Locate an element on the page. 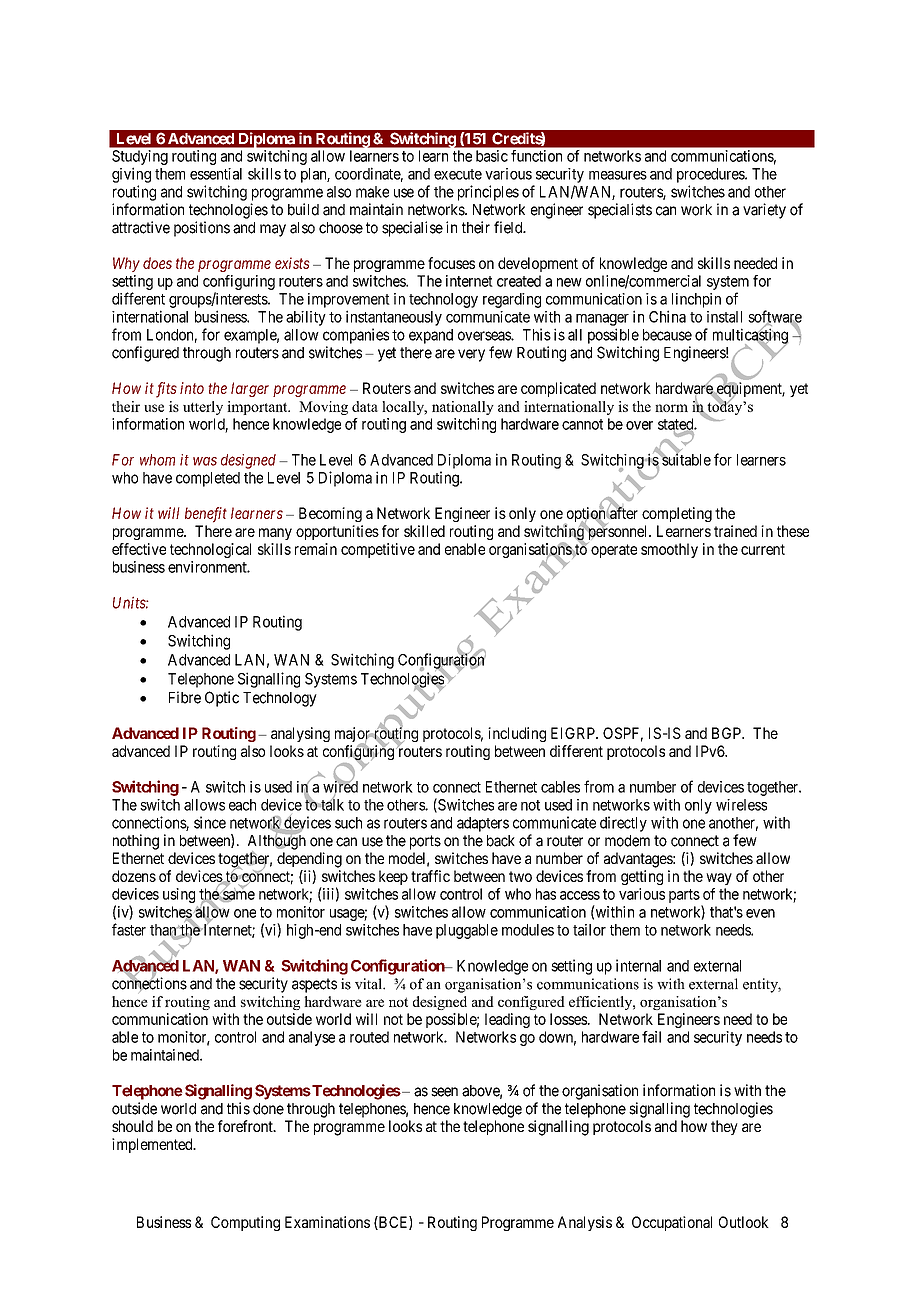  norm is located at coordinates (671, 408).
